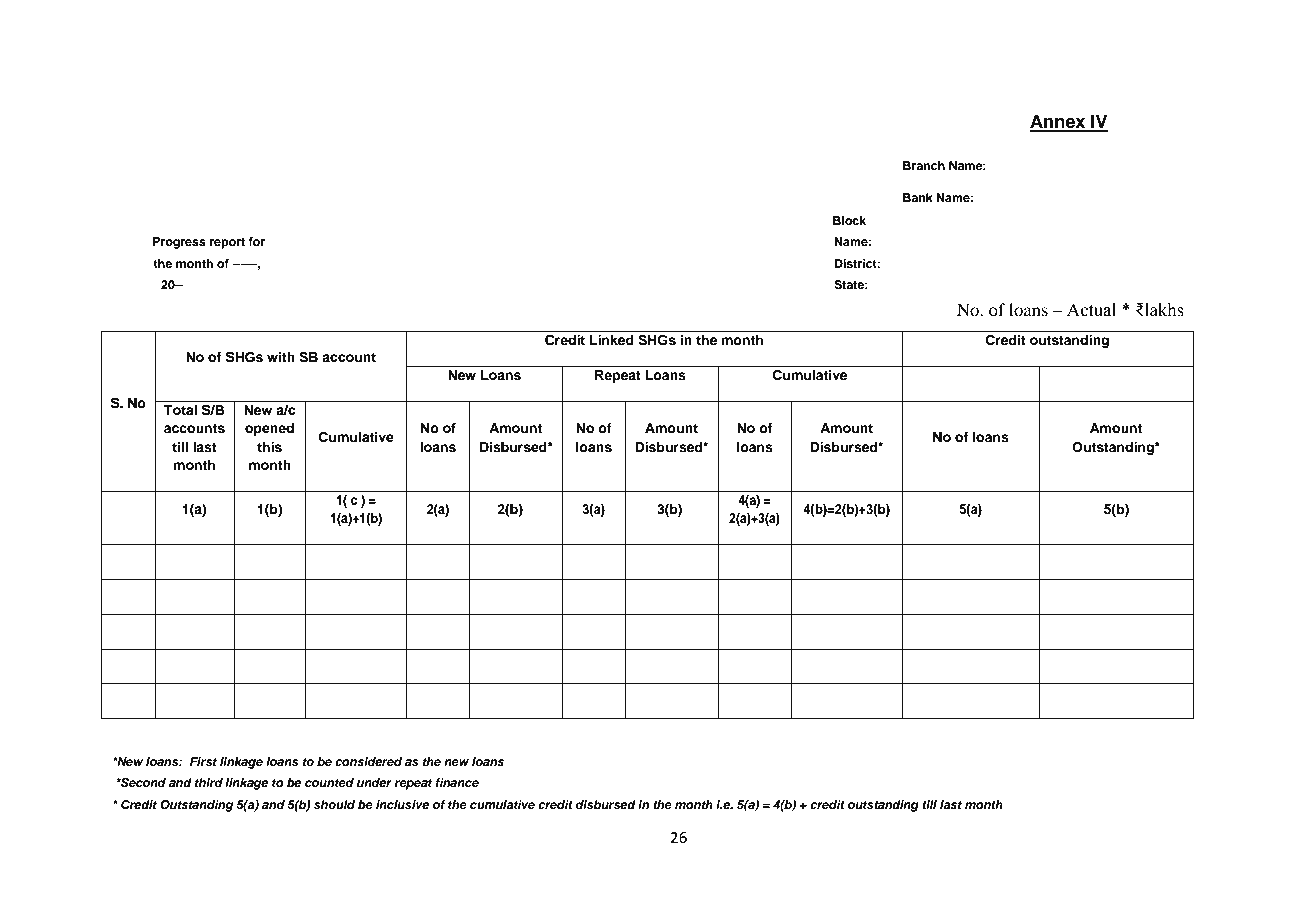 This document has height=924, width=1308. What do you see at coordinates (329, 782) in the document?
I see `counted` at bounding box center [329, 782].
